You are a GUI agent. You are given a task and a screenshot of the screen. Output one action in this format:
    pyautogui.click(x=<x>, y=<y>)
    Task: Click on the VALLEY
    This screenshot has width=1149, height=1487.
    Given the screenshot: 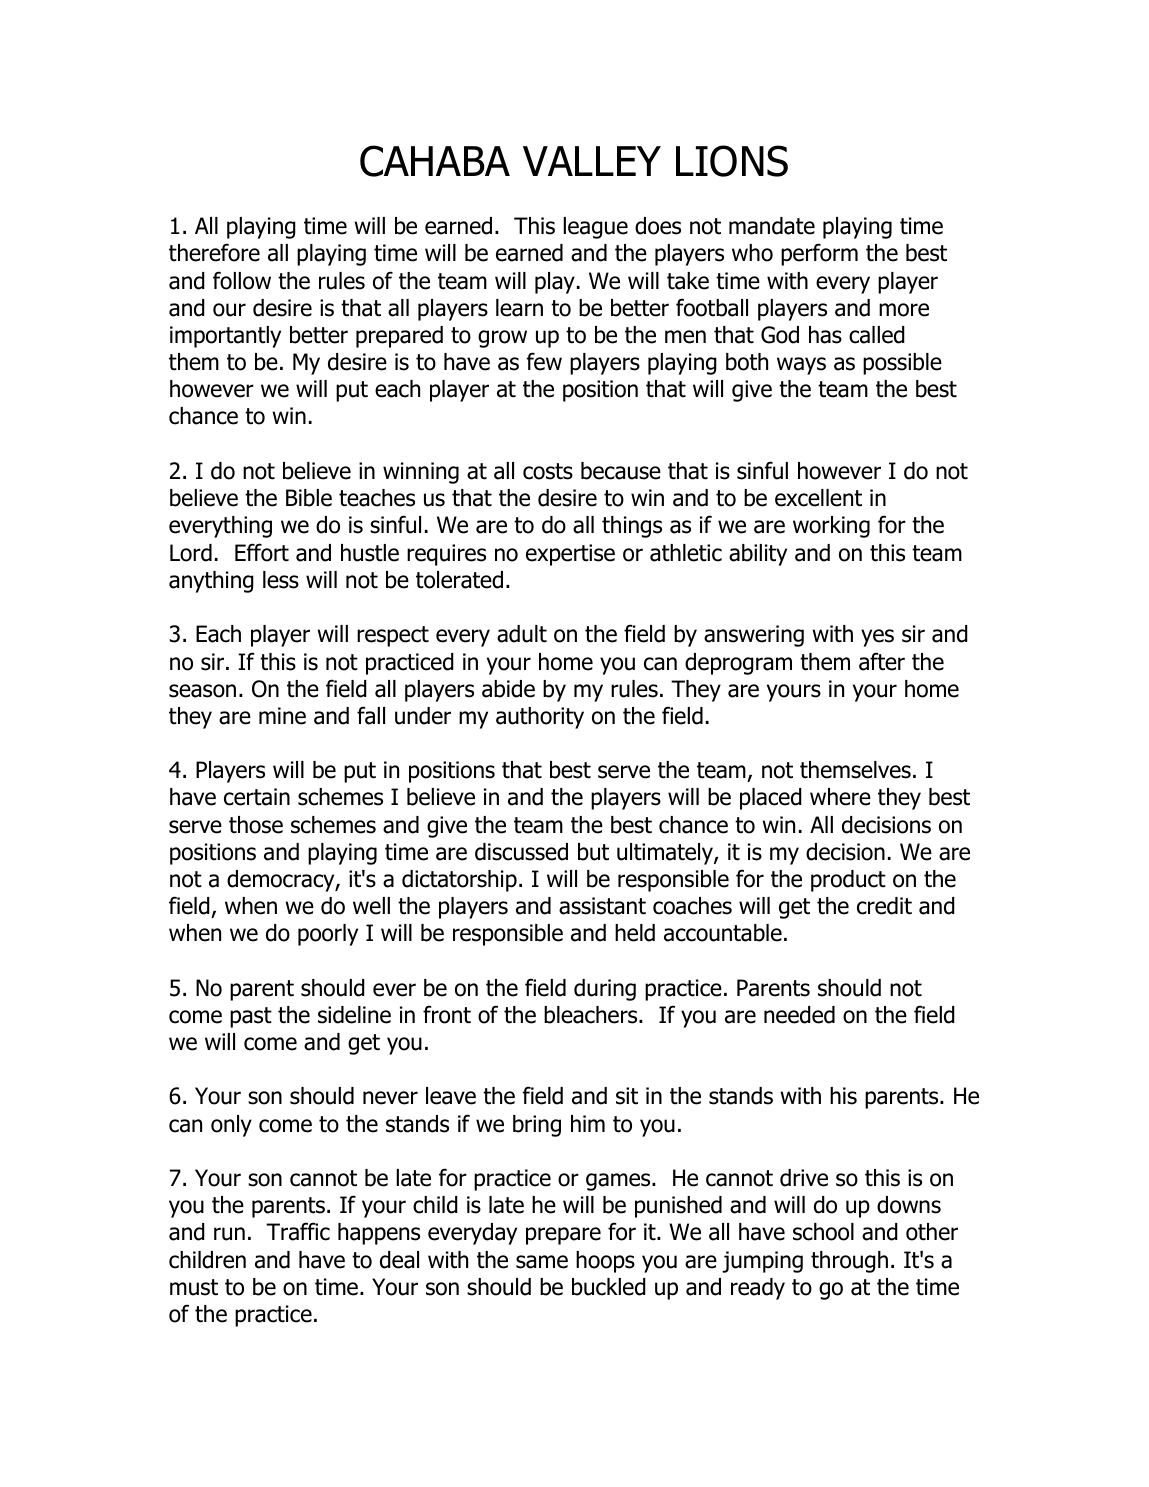 What is the action you would take?
    pyautogui.click(x=592, y=161)
